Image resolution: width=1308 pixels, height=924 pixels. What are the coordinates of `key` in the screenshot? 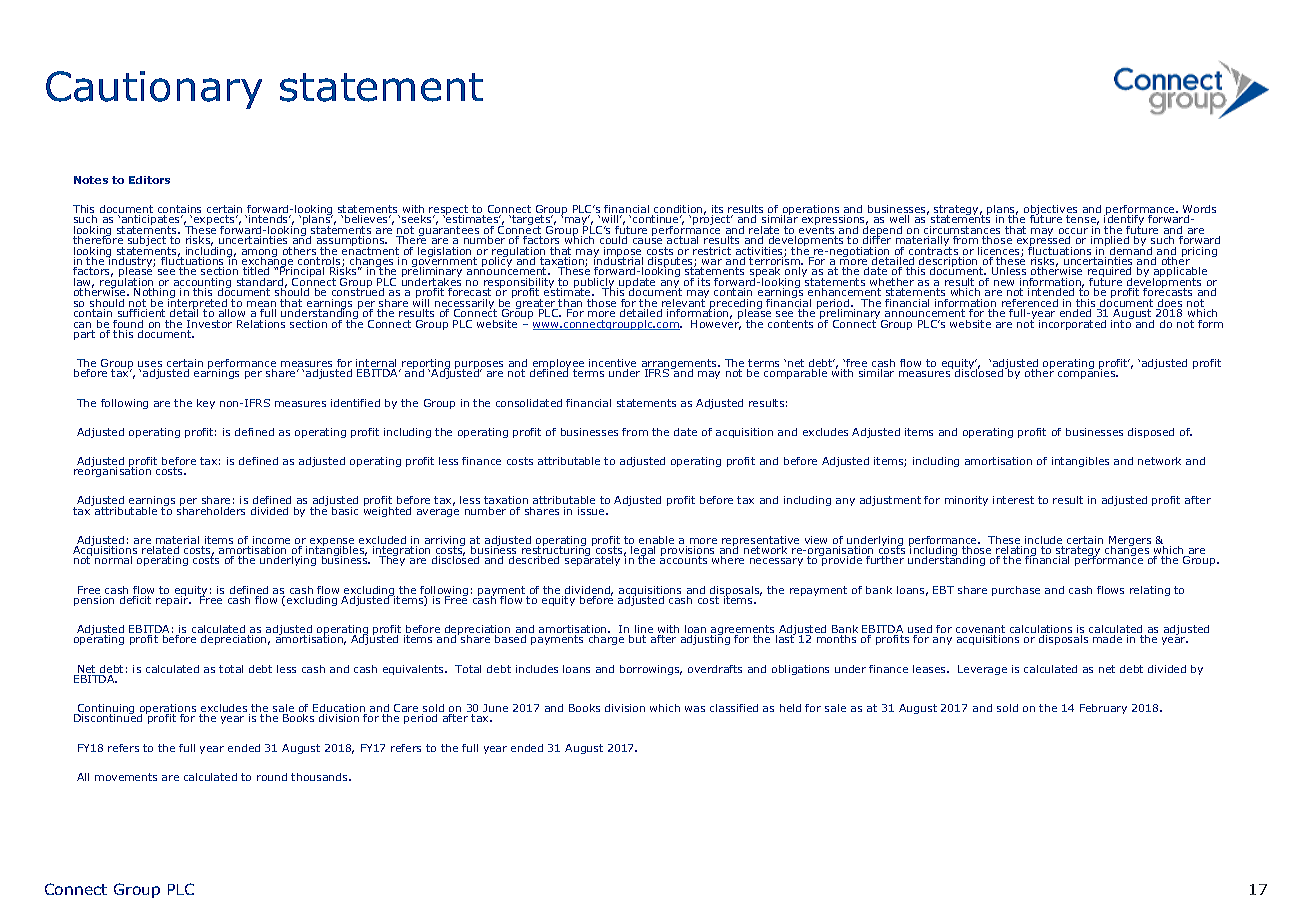 It's located at (206, 404).
